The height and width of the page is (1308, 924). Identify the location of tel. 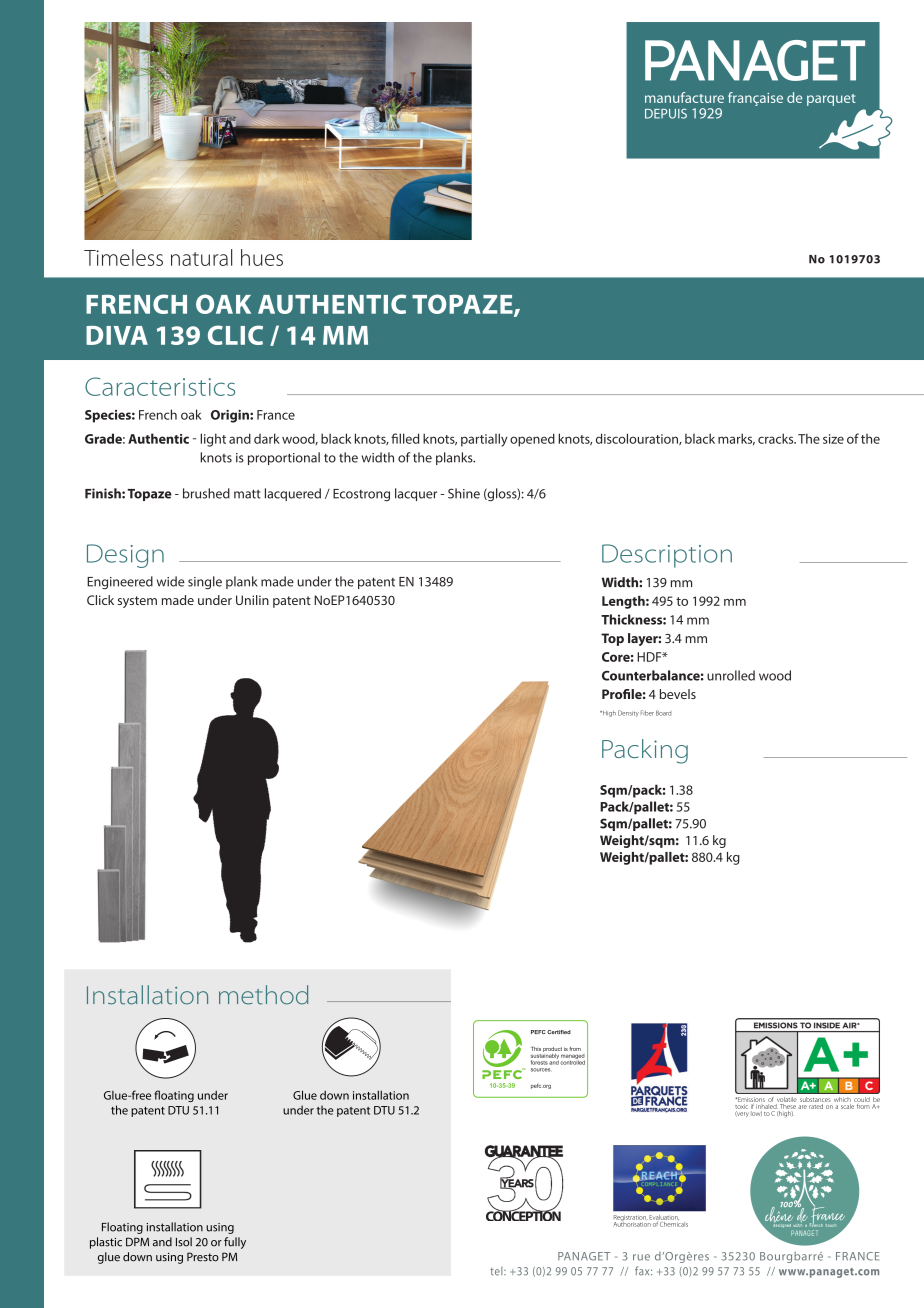
(497, 1271).
